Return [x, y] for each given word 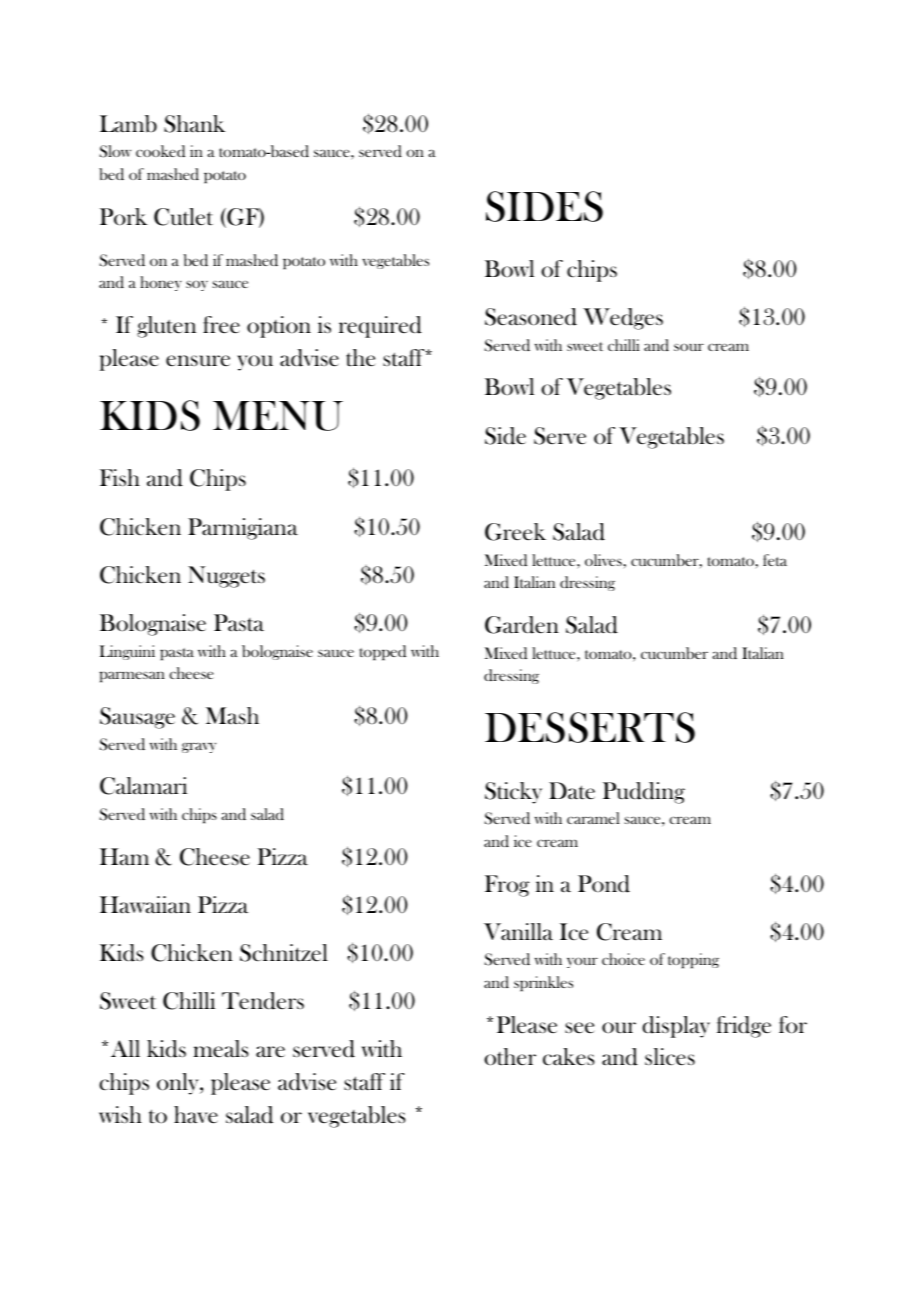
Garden [522, 625]
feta [775, 560]
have [196, 1115]
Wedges [623, 319]
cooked [160, 151]
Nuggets [226, 577]
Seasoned [531, 317]
